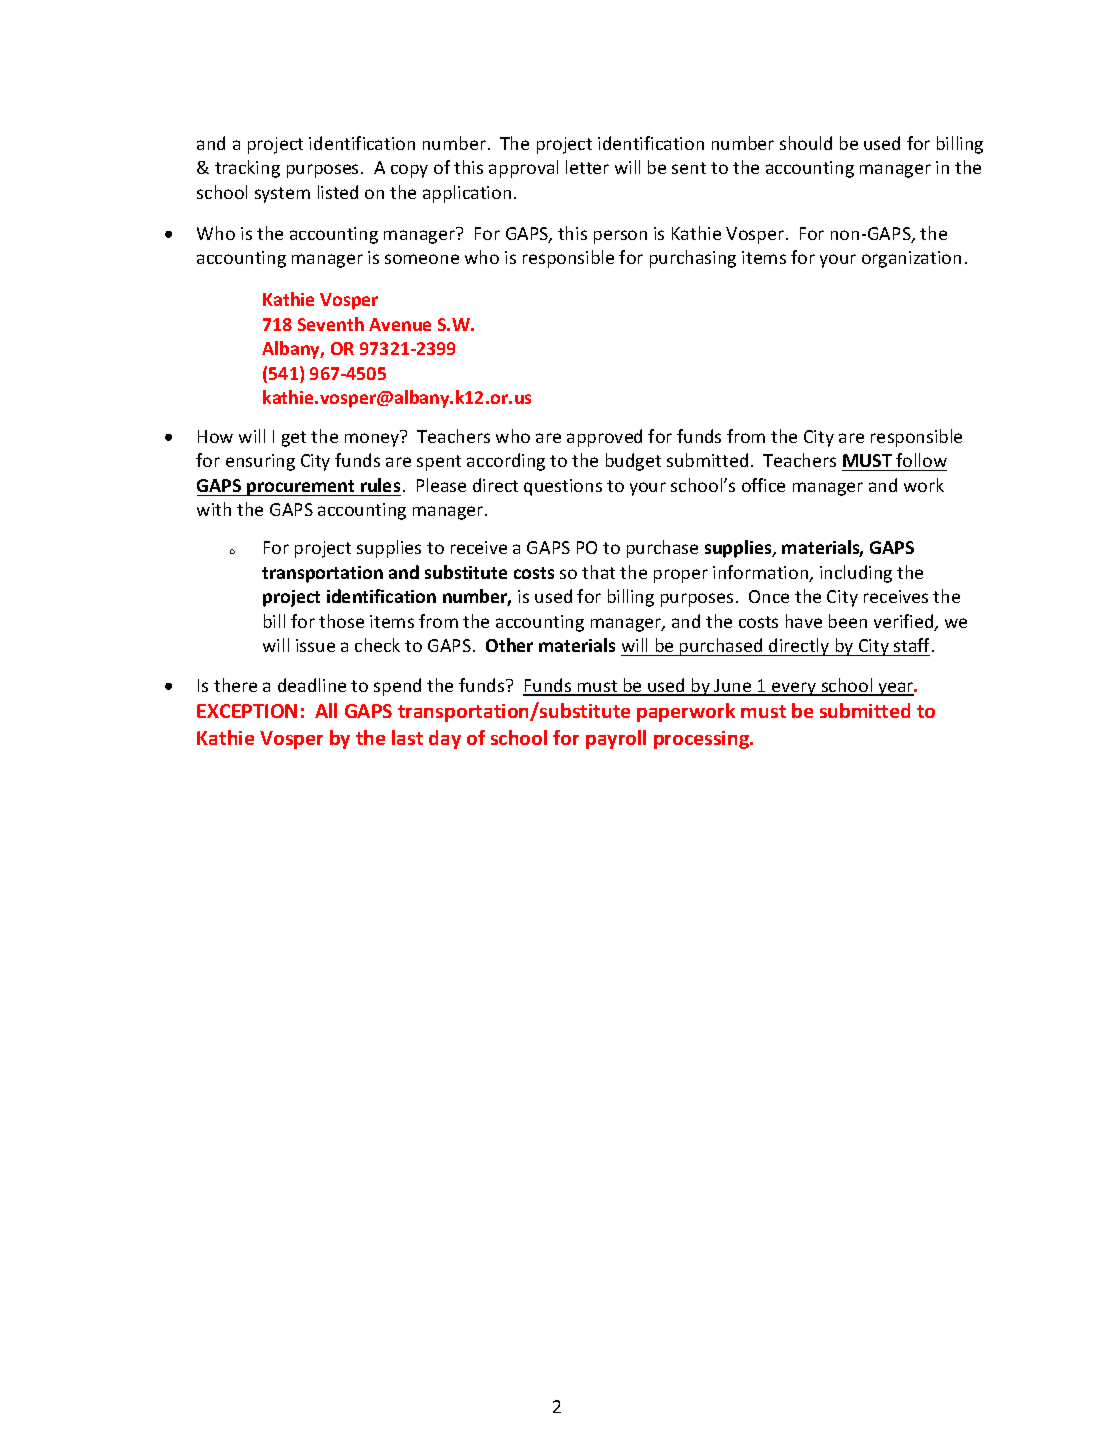 This screenshot has width=1115, height=1443. I want to click on should, so click(806, 143).
